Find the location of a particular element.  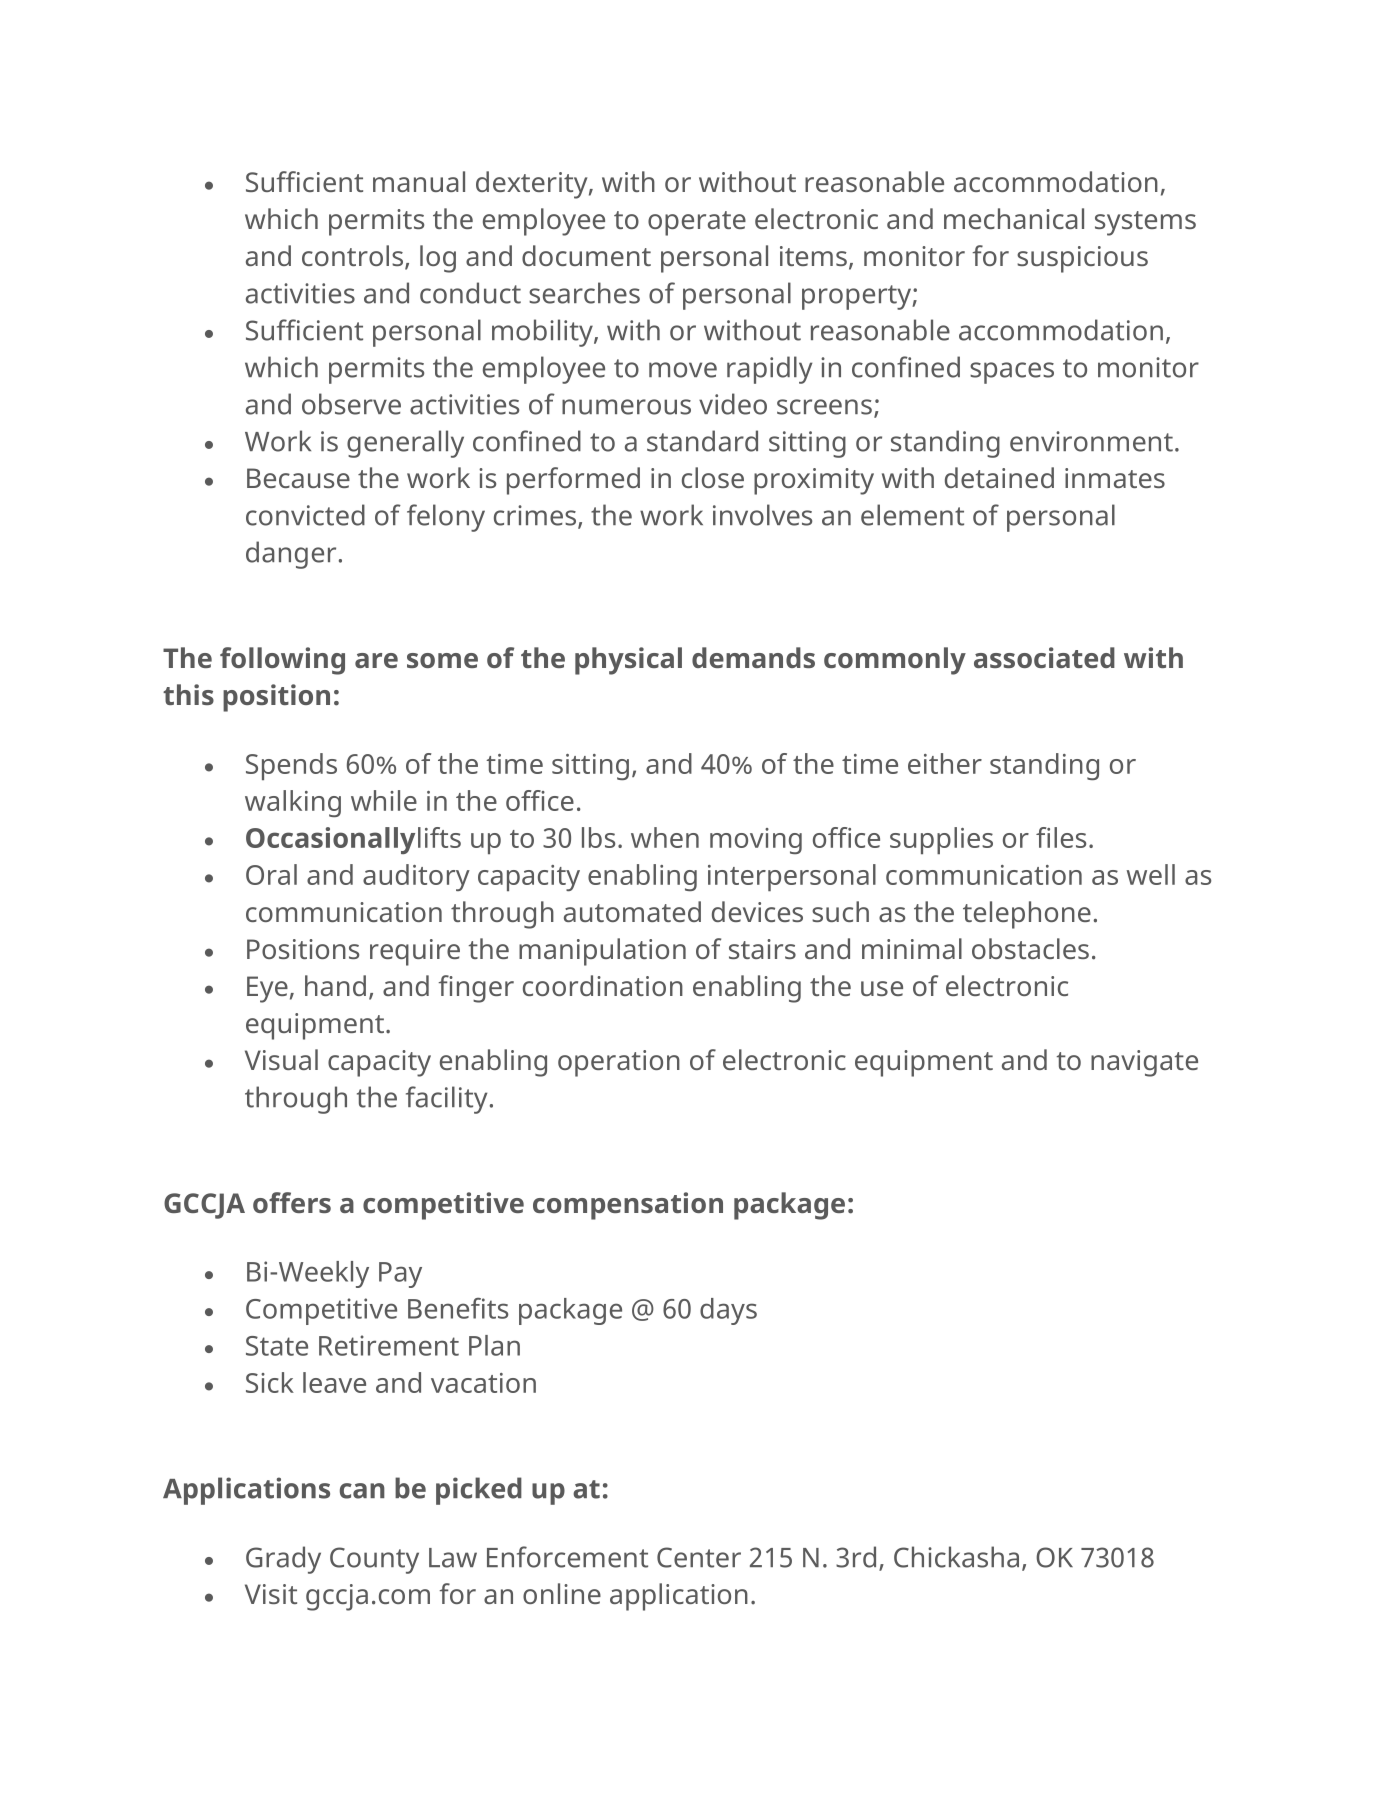

Grady is located at coordinates (283, 1560).
